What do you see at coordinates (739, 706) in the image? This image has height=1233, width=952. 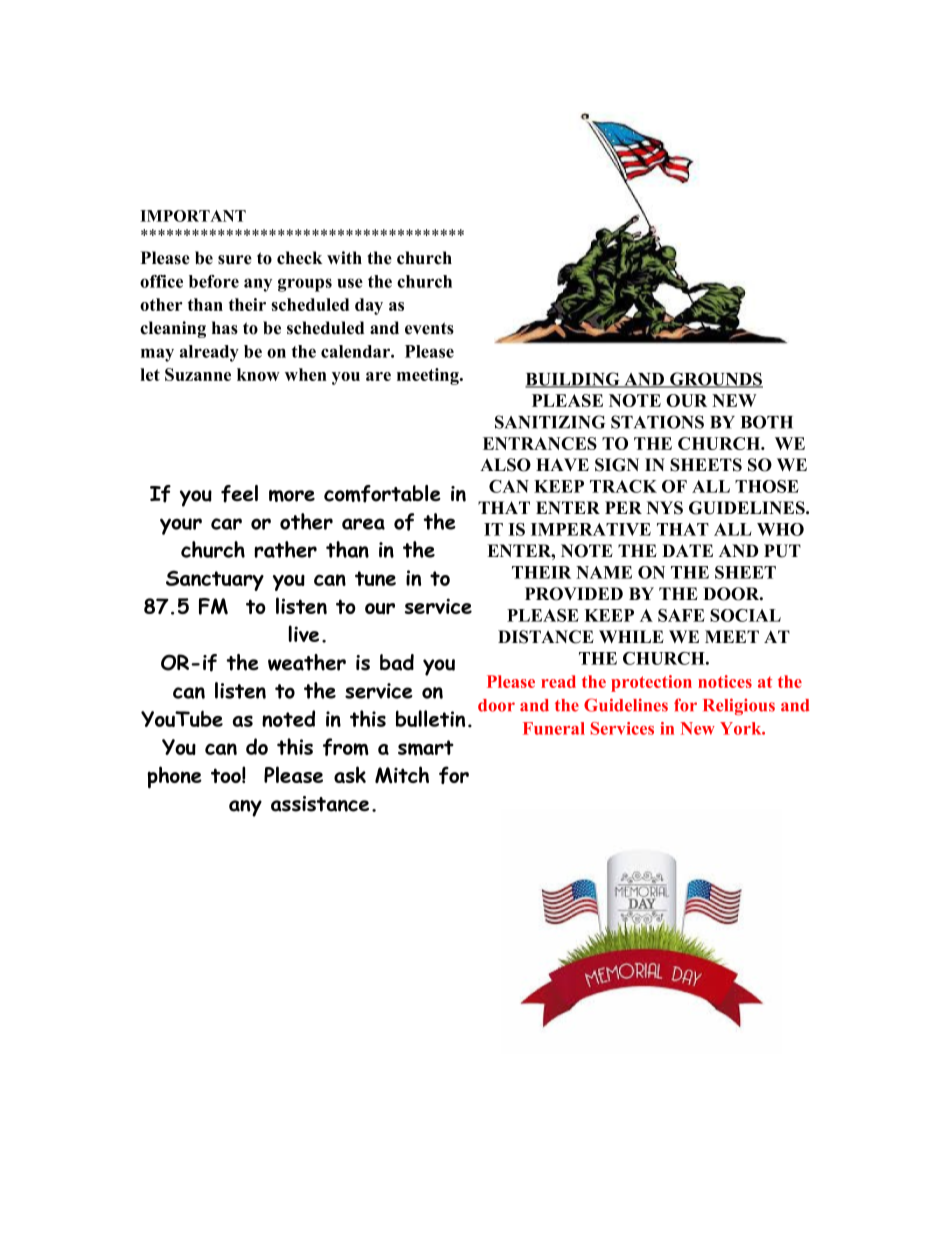 I see `Religious` at bounding box center [739, 706].
